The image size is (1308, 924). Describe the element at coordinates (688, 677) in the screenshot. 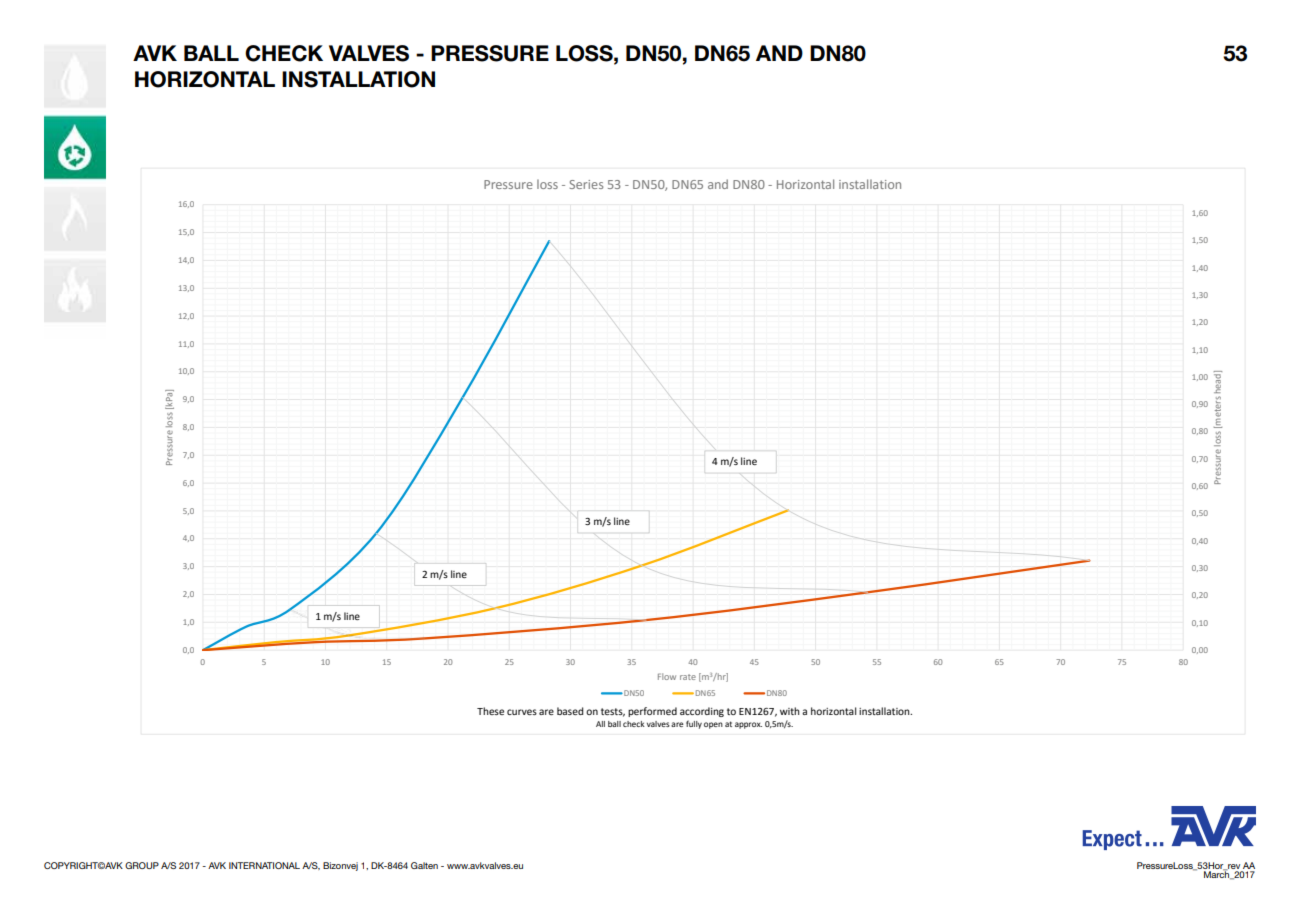

I see `rate` at that location.
